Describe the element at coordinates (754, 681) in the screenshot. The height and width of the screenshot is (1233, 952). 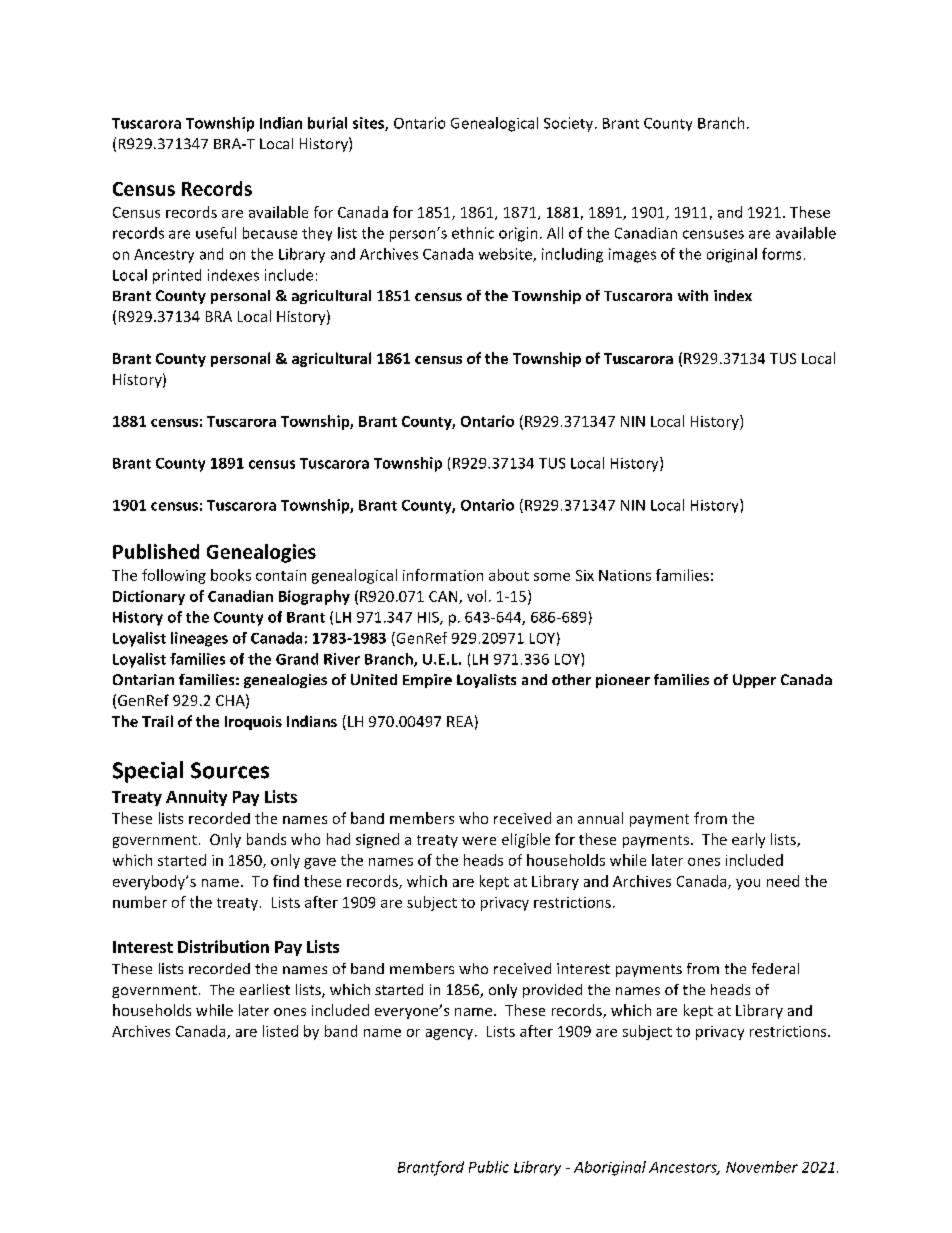
I see `Upper` at that location.
